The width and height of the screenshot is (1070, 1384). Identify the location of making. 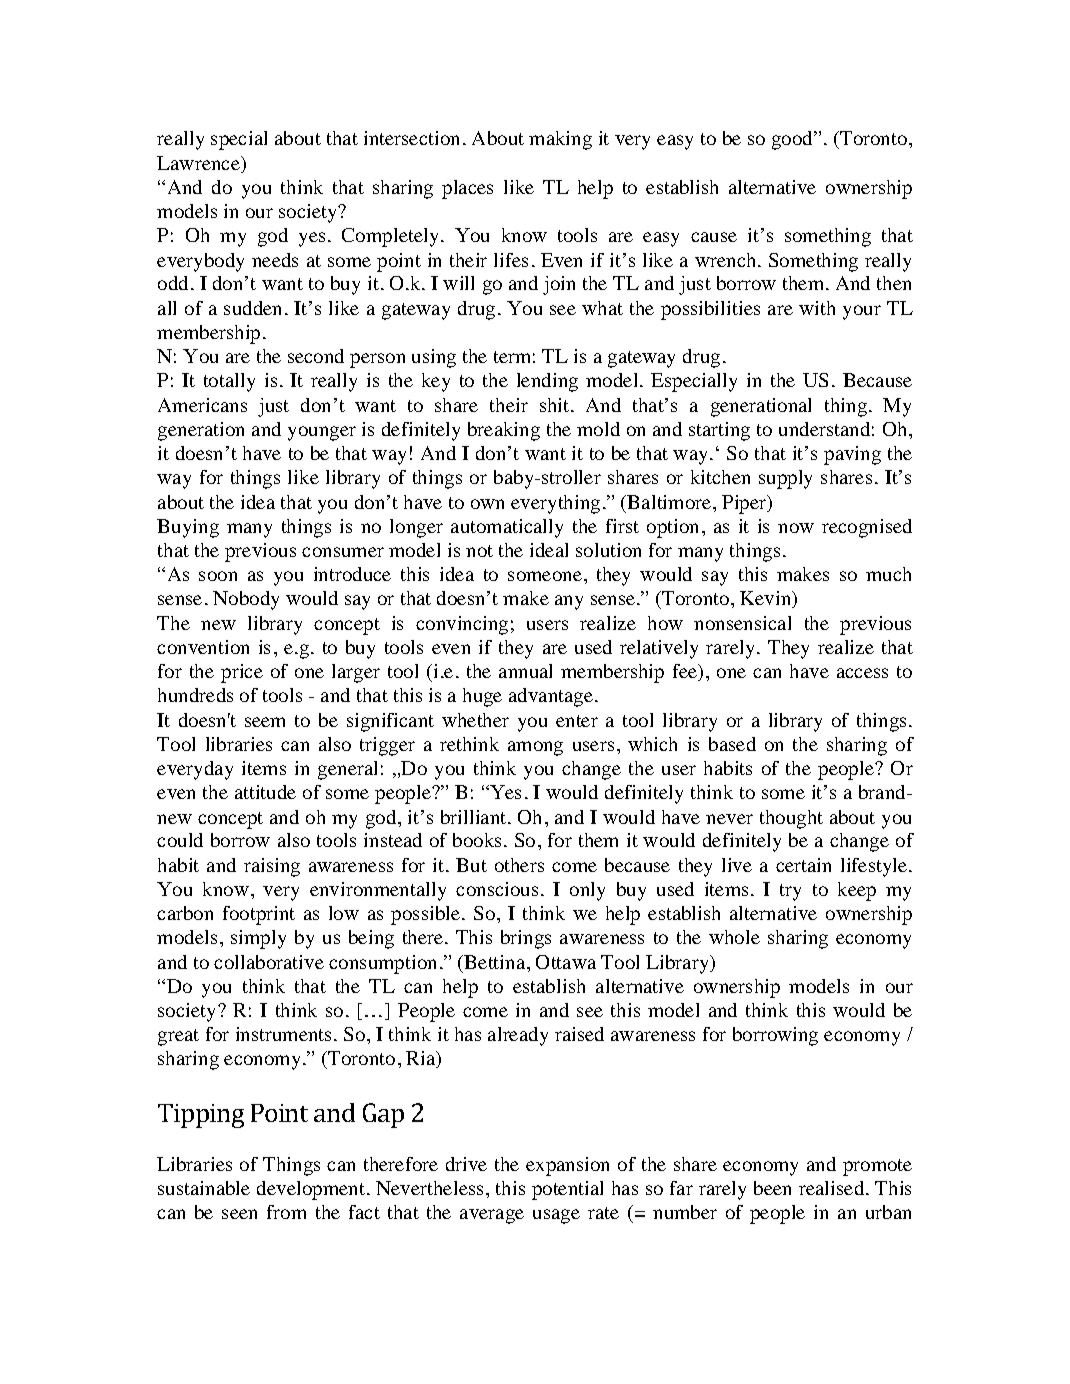
(560, 140).
